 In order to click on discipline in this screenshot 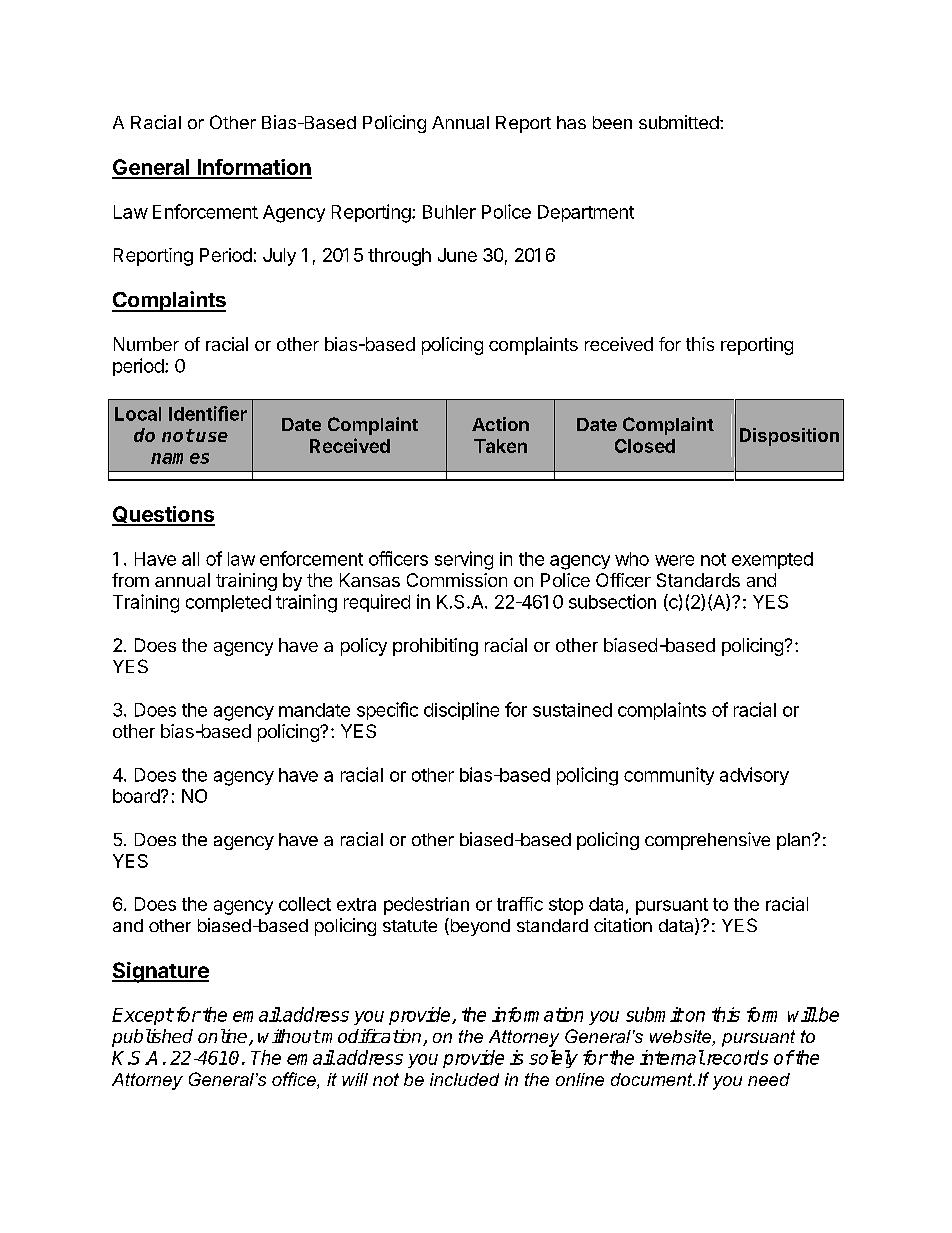, I will do `click(461, 711)`.
